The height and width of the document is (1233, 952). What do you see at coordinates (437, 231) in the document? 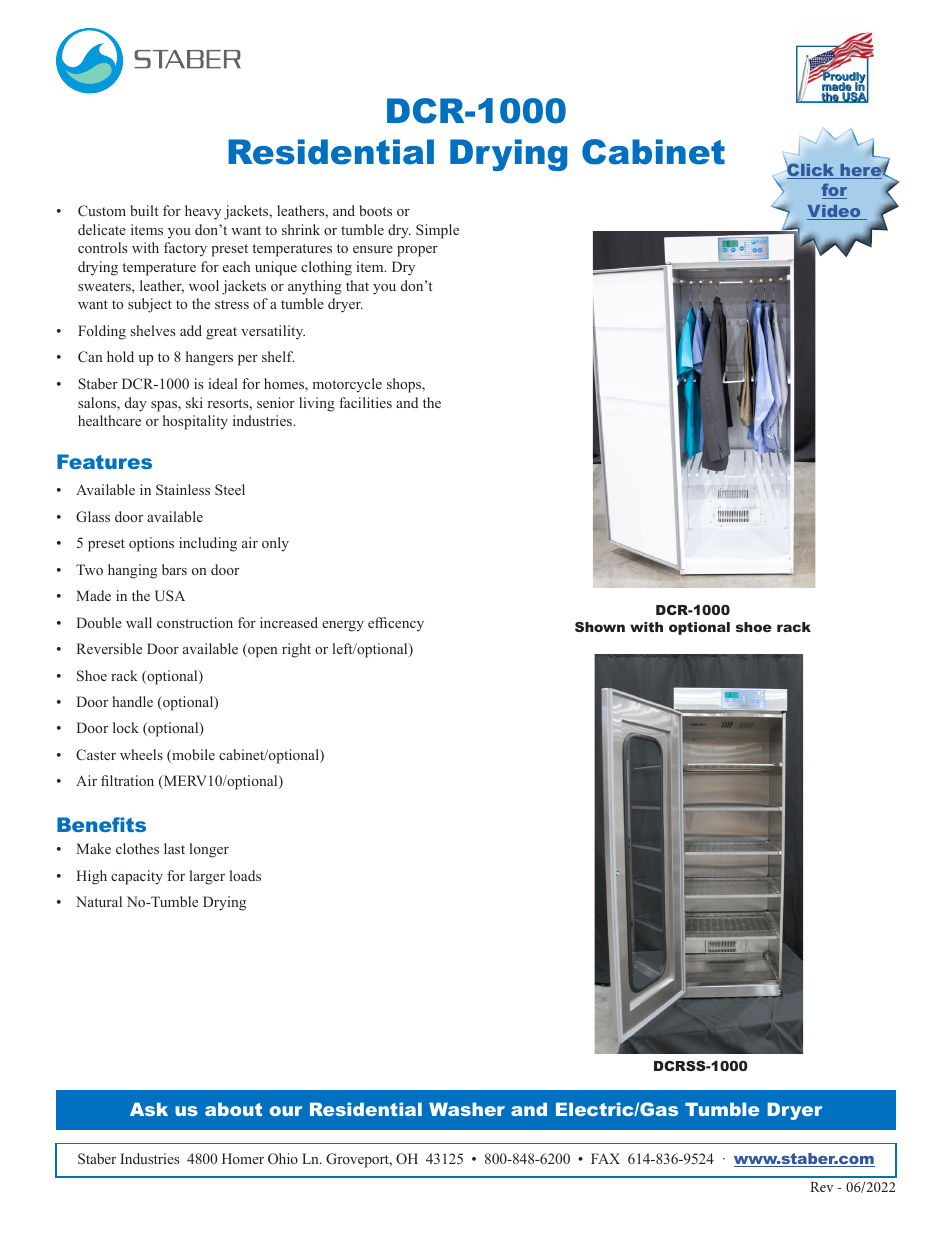
I see `Simple` at bounding box center [437, 231].
